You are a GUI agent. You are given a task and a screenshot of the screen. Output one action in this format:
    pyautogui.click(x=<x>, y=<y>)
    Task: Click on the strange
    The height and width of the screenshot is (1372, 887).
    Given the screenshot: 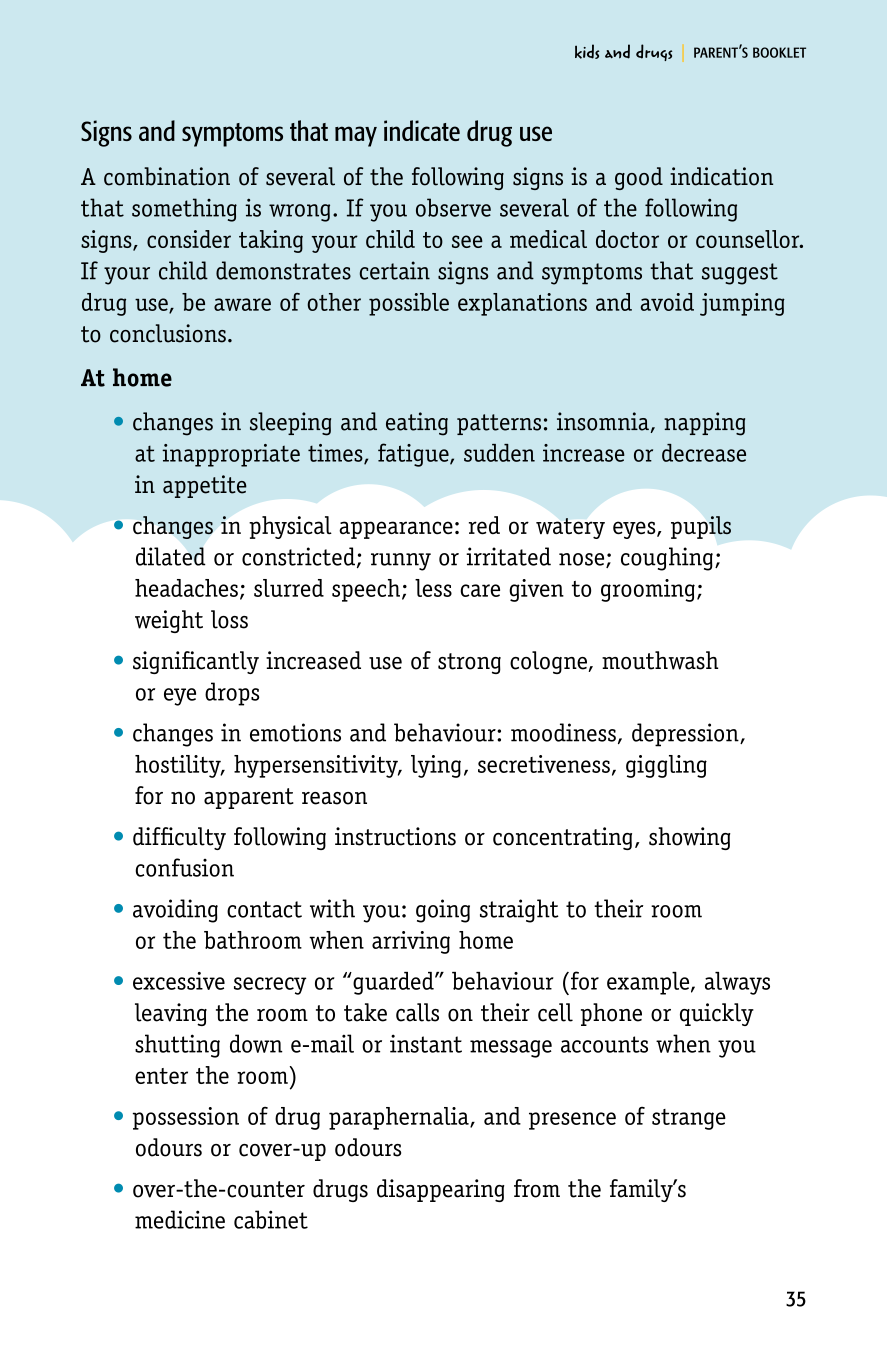 What is the action you would take?
    pyautogui.click(x=689, y=1119)
